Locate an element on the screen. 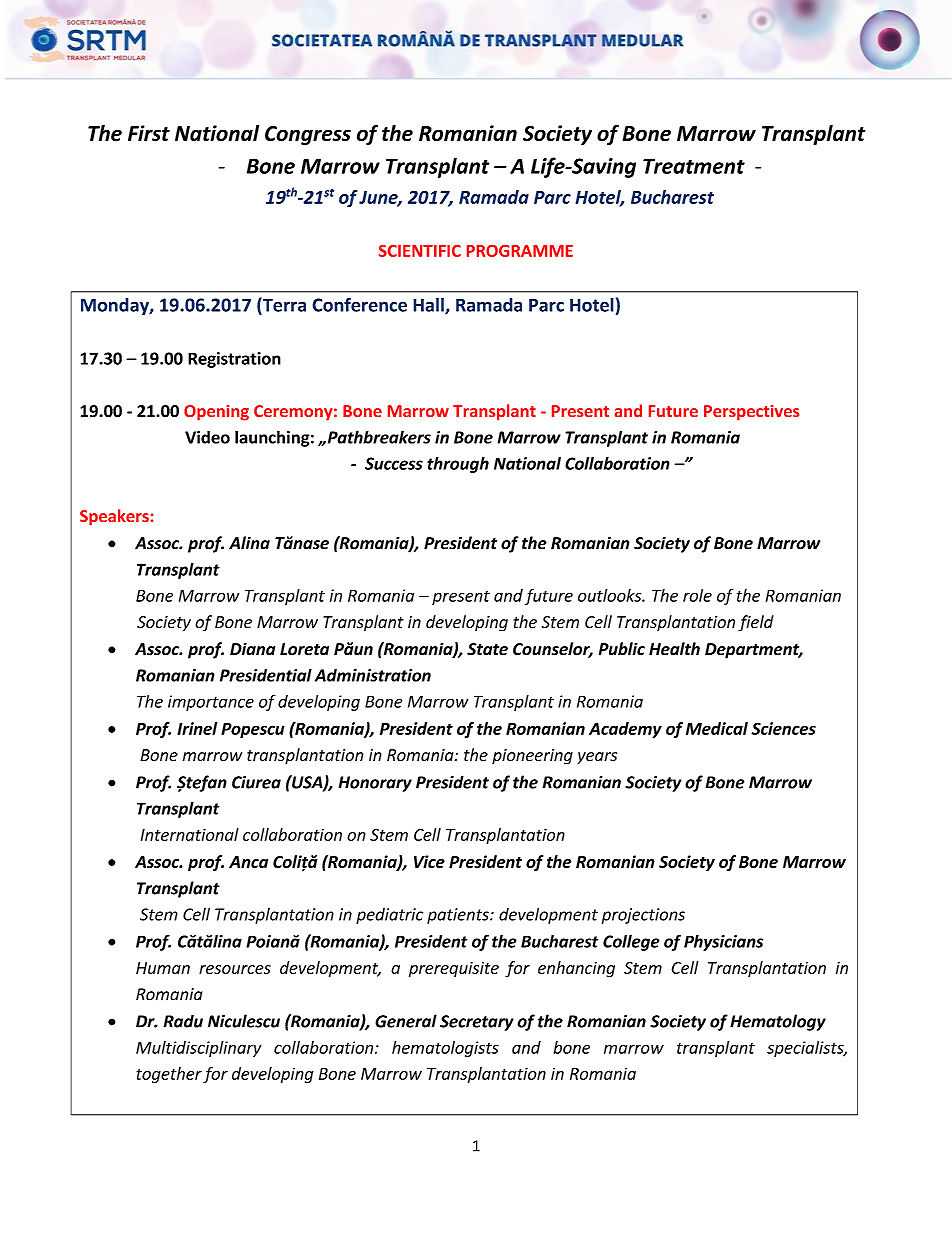 This screenshot has width=952, height=1233. SCIENTIFIC is located at coordinates (420, 251).
